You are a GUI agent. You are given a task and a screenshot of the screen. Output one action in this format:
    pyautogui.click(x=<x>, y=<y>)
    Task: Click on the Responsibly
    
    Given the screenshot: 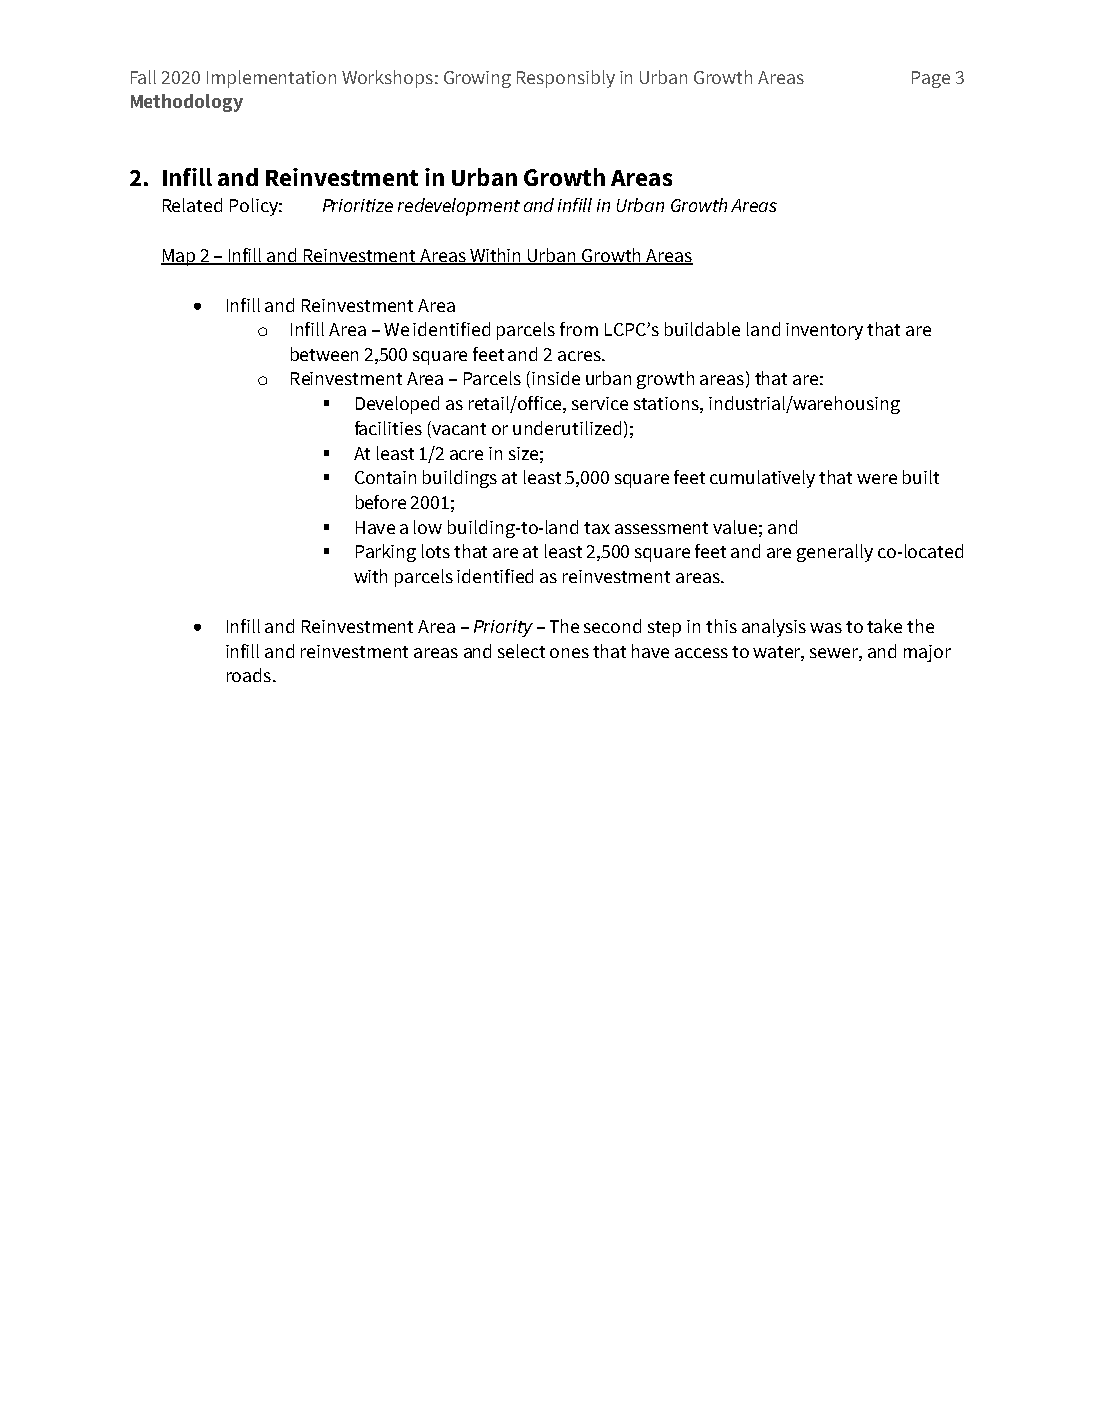 What is the action you would take?
    pyautogui.click(x=566, y=79)
